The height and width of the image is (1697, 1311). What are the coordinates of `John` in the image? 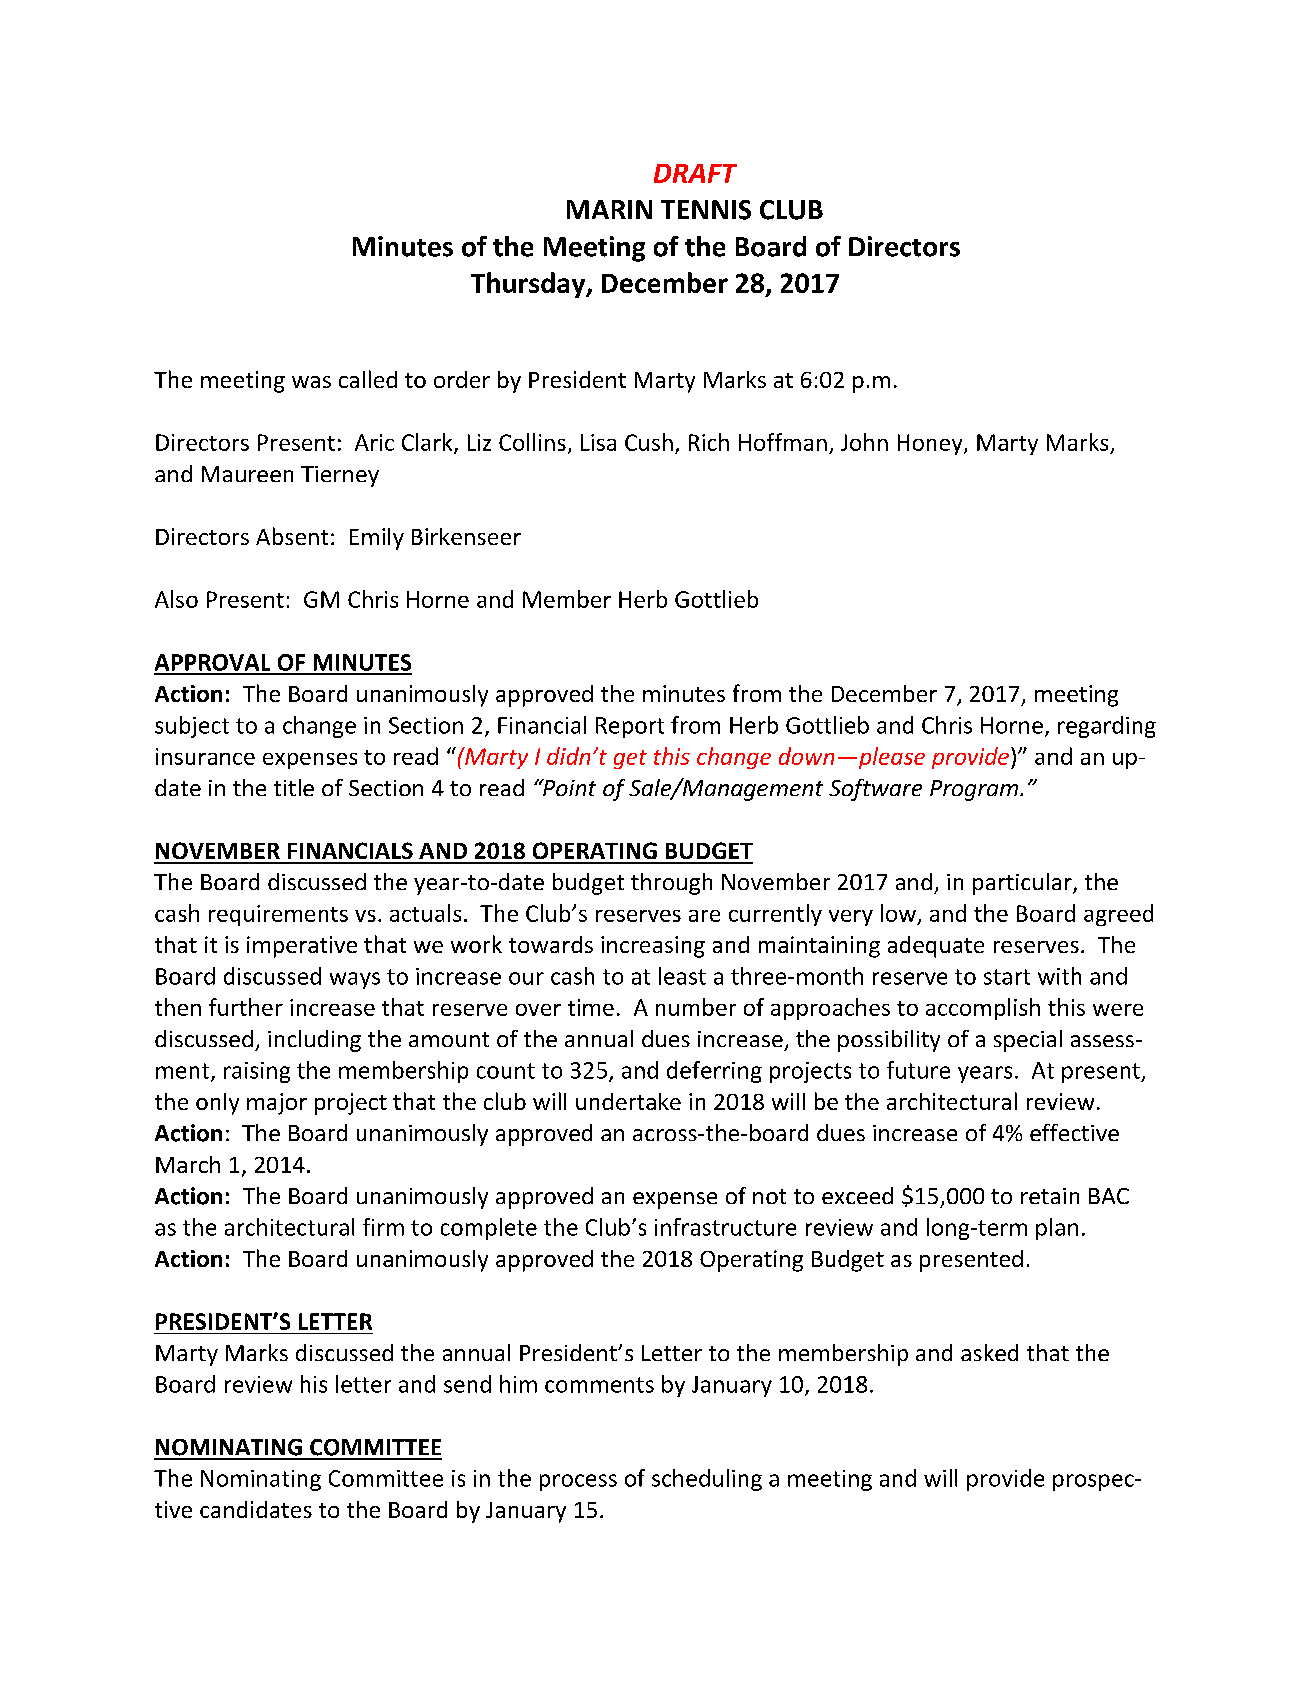 It's located at (864, 442).
